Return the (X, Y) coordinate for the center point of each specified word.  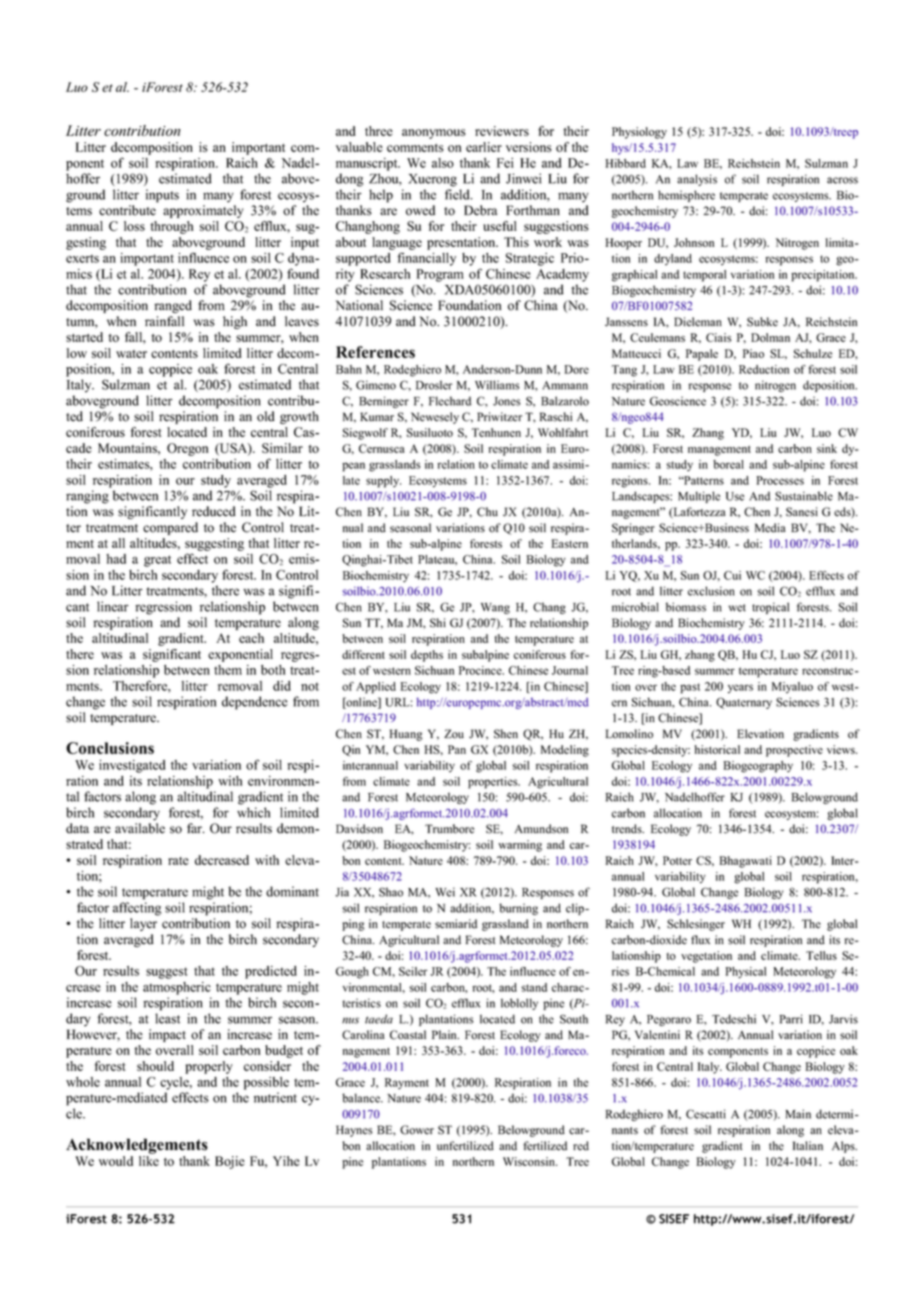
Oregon (188, 449)
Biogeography (758, 767)
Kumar (377, 416)
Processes (780, 480)
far (195, 828)
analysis (697, 180)
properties (494, 783)
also (443, 163)
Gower (417, 1130)
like (149, 1161)
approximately (203, 211)
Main (798, 1114)
